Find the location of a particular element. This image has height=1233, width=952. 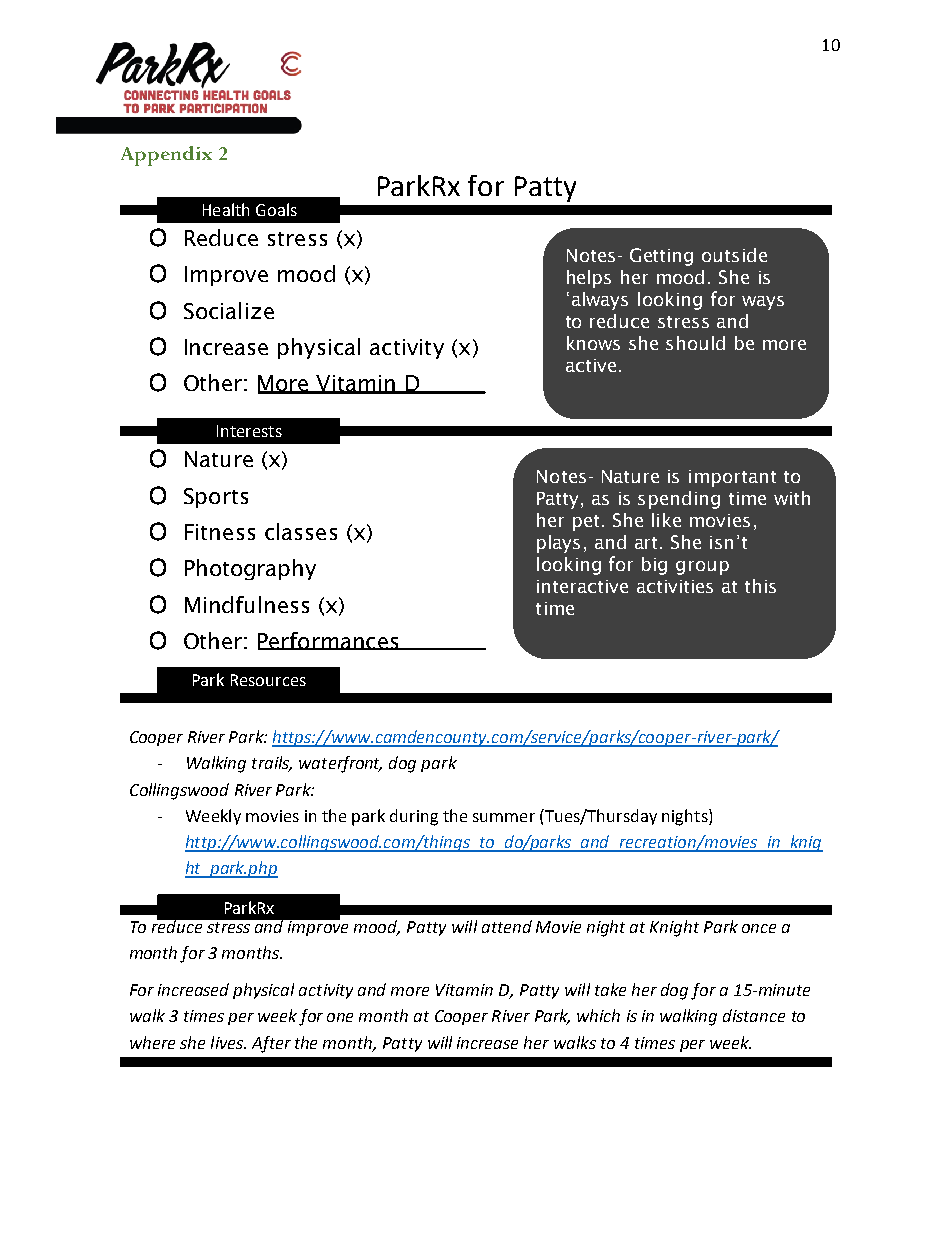

Mindfulness is located at coordinates (247, 604).
